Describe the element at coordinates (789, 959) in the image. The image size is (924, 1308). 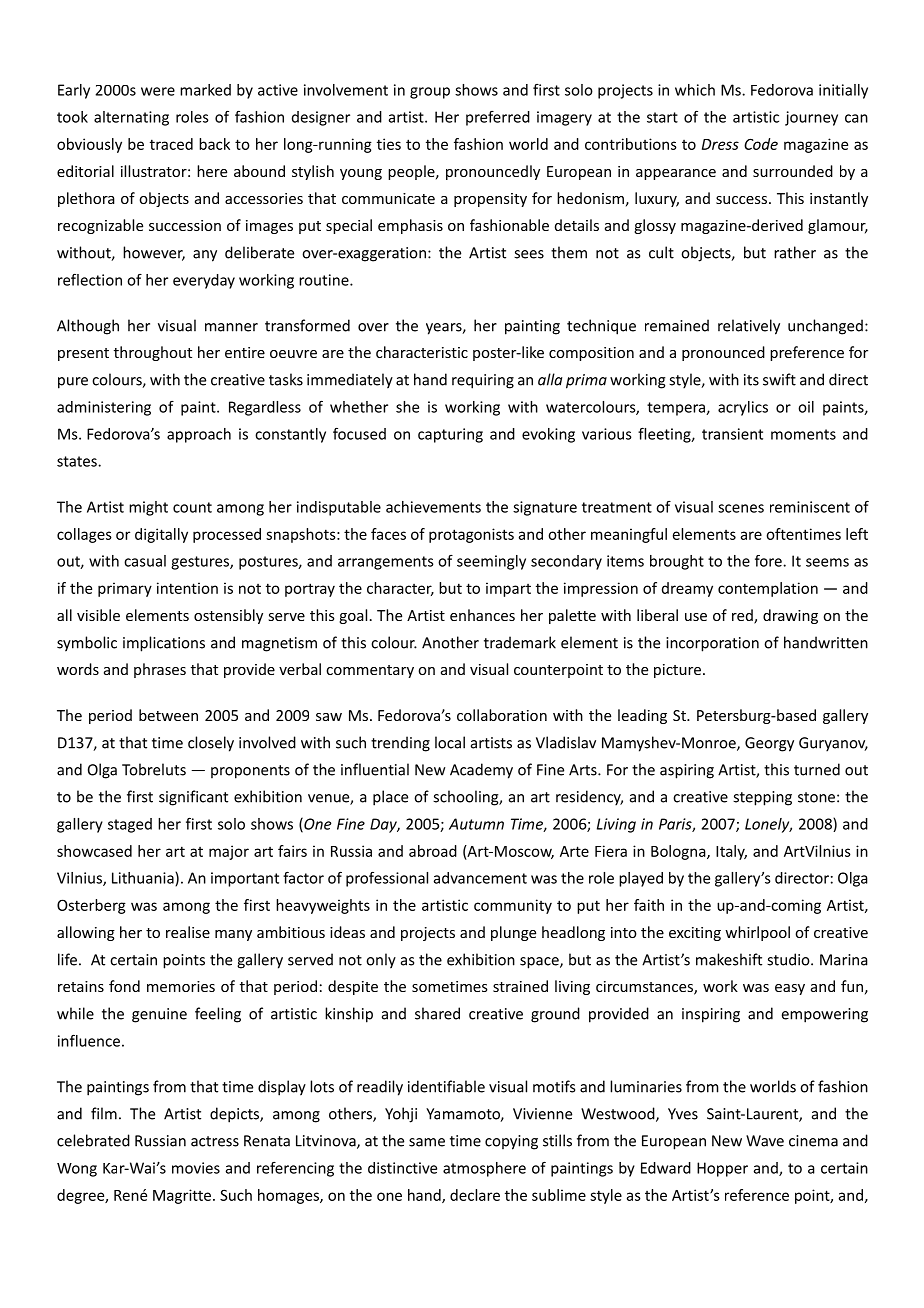
I see `studio` at that location.
